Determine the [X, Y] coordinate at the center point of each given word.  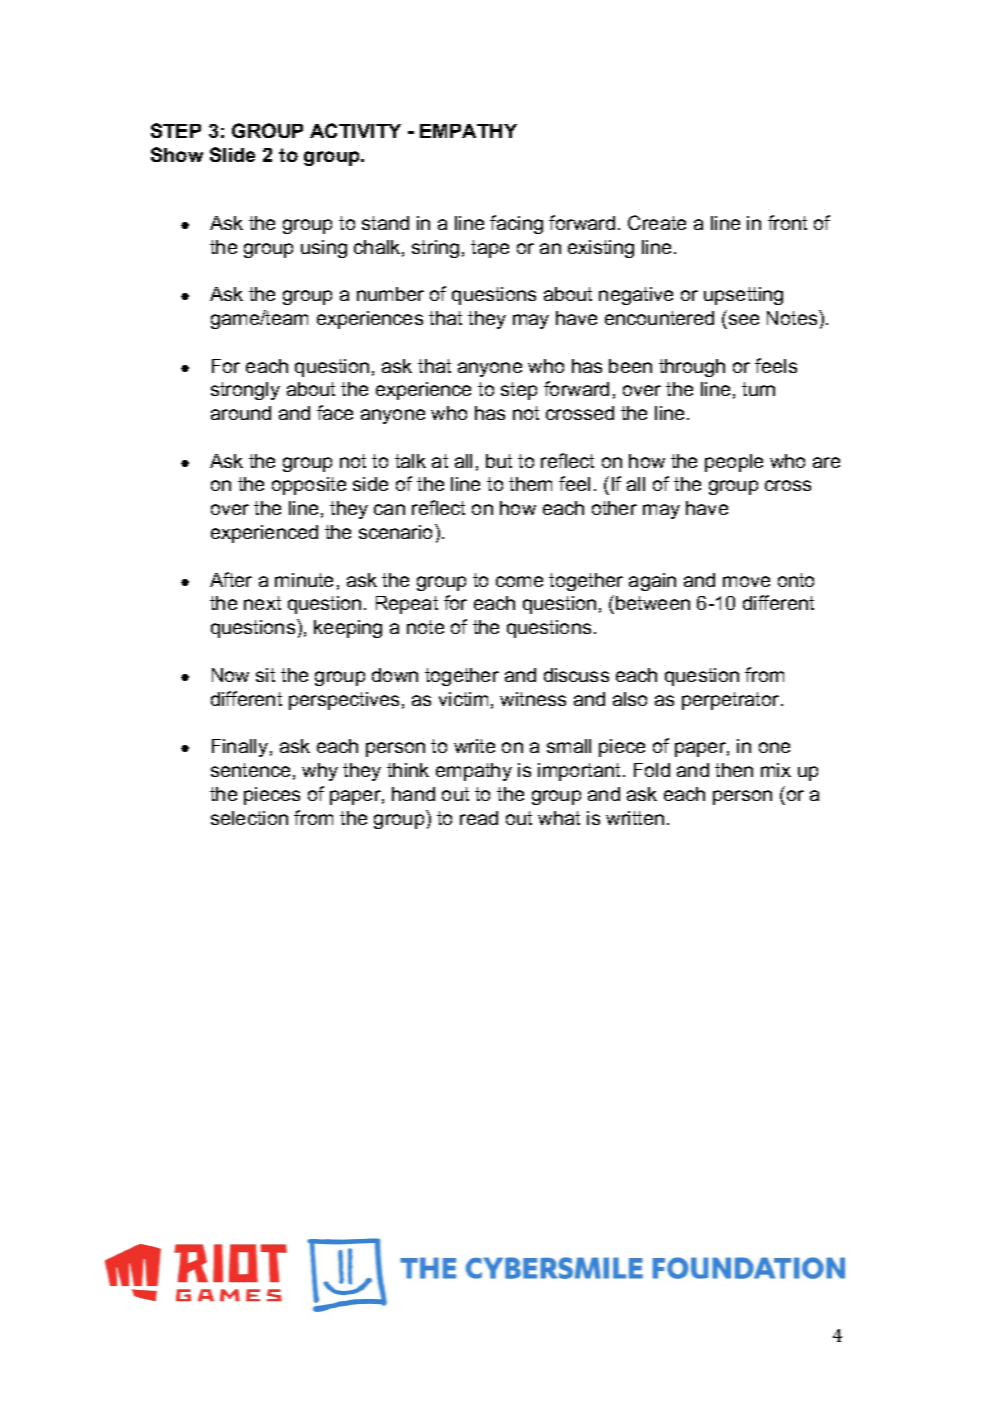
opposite [309, 486]
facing [516, 224]
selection [249, 818]
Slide [232, 154]
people [734, 463]
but [499, 461]
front [787, 222]
